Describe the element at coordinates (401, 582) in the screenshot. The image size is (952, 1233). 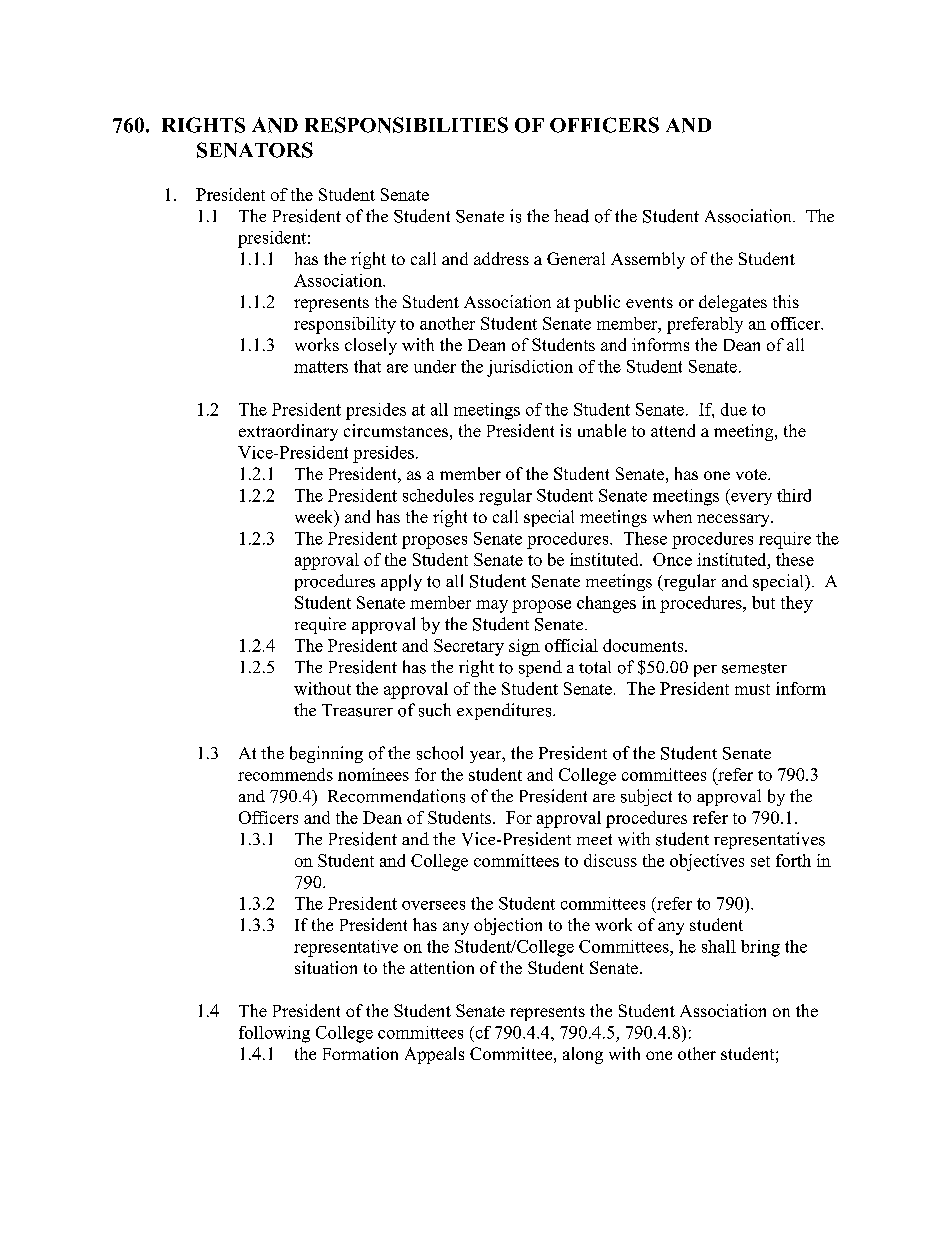
I see `apply` at that location.
